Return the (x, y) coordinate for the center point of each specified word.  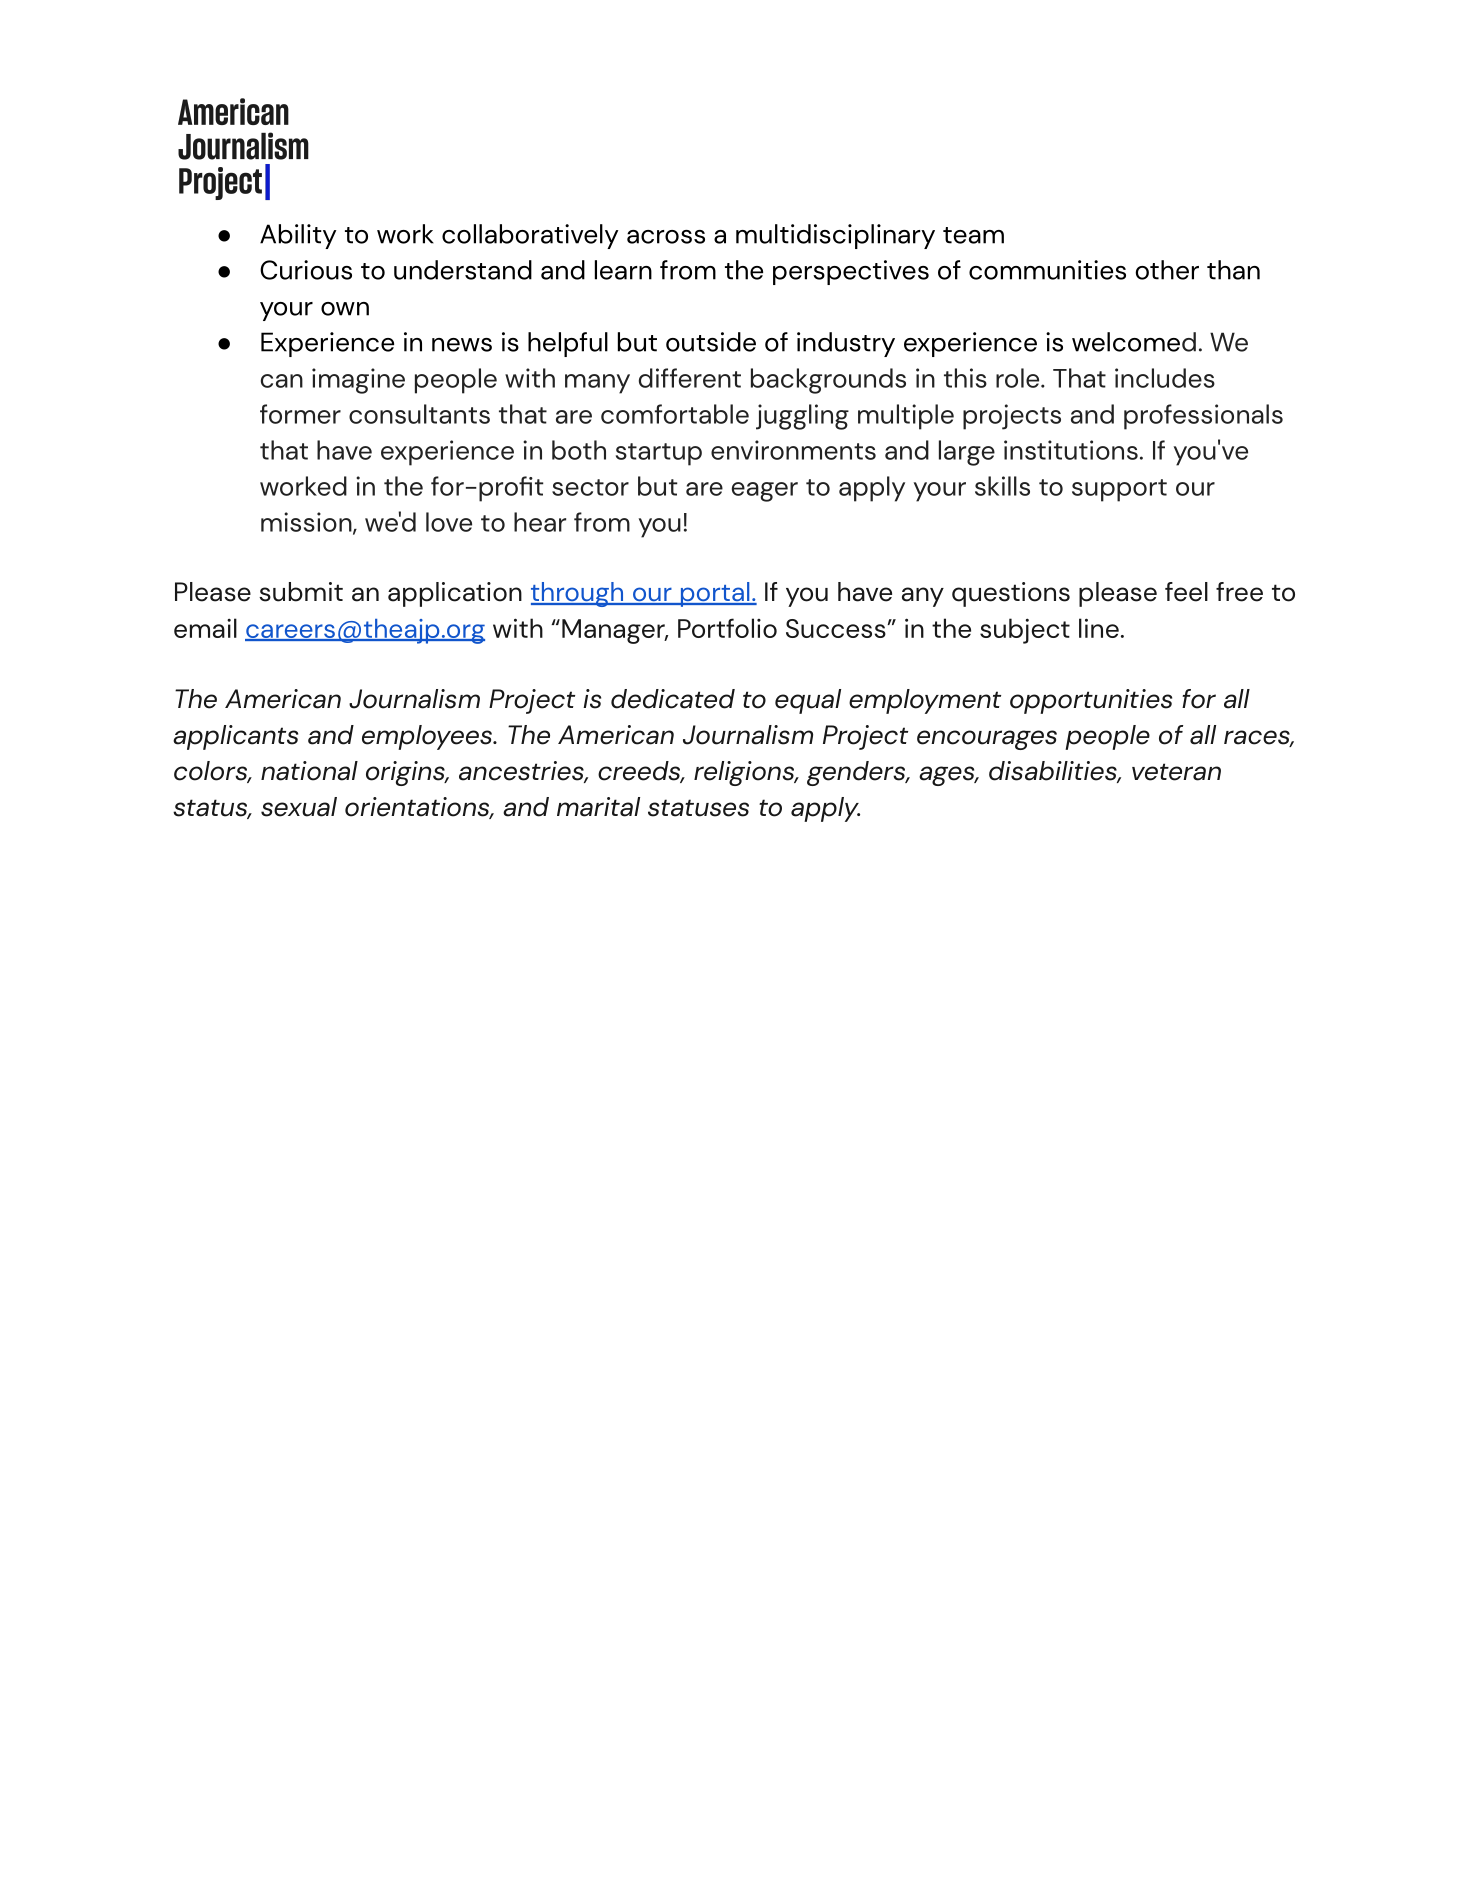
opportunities (1091, 701)
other (1167, 270)
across (666, 237)
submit (301, 592)
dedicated (673, 699)
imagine (358, 381)
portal (715, 594)
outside (711, 342)
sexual (299, 807)
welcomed (1134, 342)
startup (659, 454)
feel (1186, 592)
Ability (298, 236)
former (300, 414)
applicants (235, 737)
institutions (1071, 450)
